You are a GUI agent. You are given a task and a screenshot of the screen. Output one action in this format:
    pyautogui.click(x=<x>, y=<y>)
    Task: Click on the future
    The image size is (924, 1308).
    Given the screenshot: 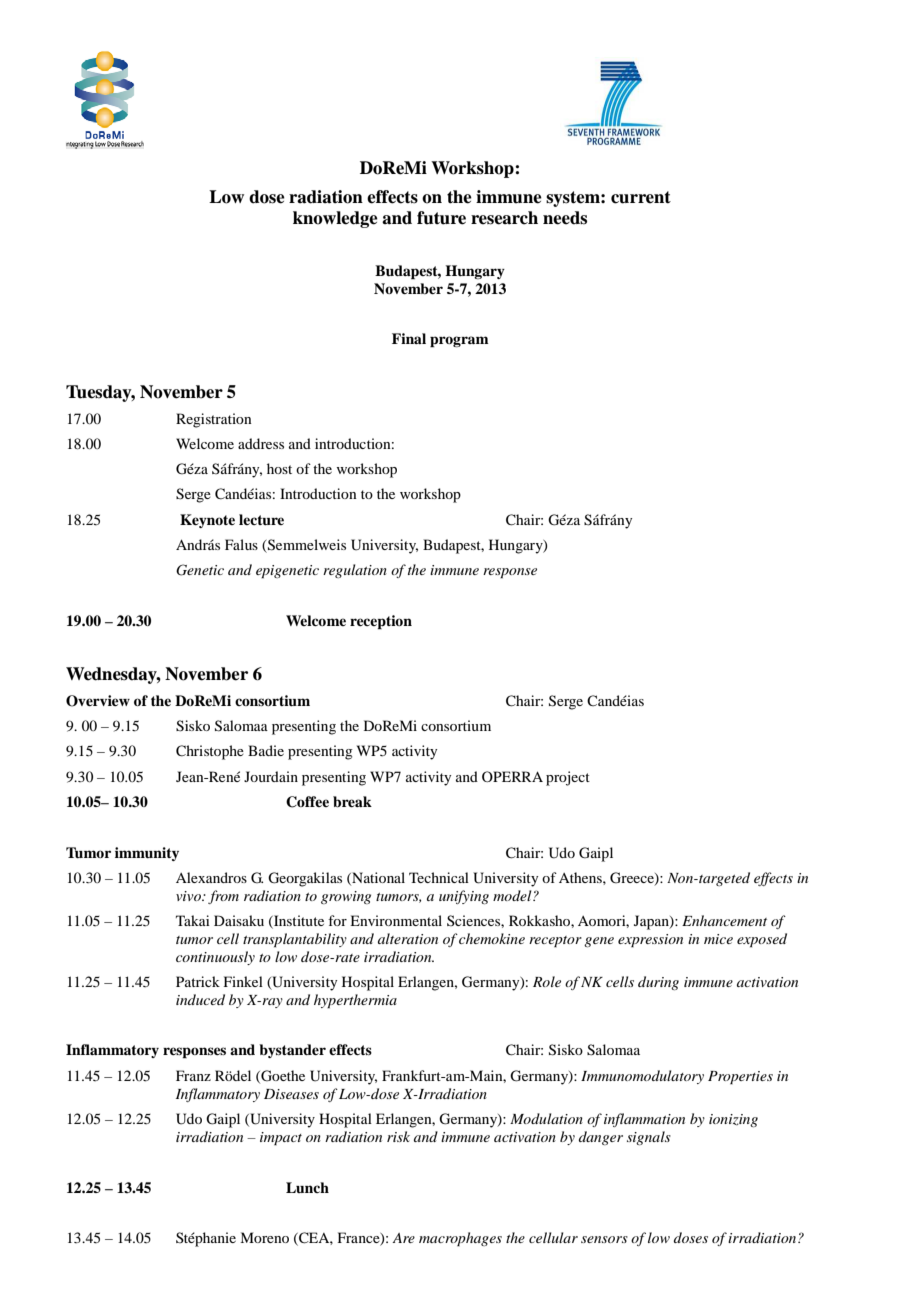 What is the action you would take?
    pyautogui.click(x=441, y=218)
